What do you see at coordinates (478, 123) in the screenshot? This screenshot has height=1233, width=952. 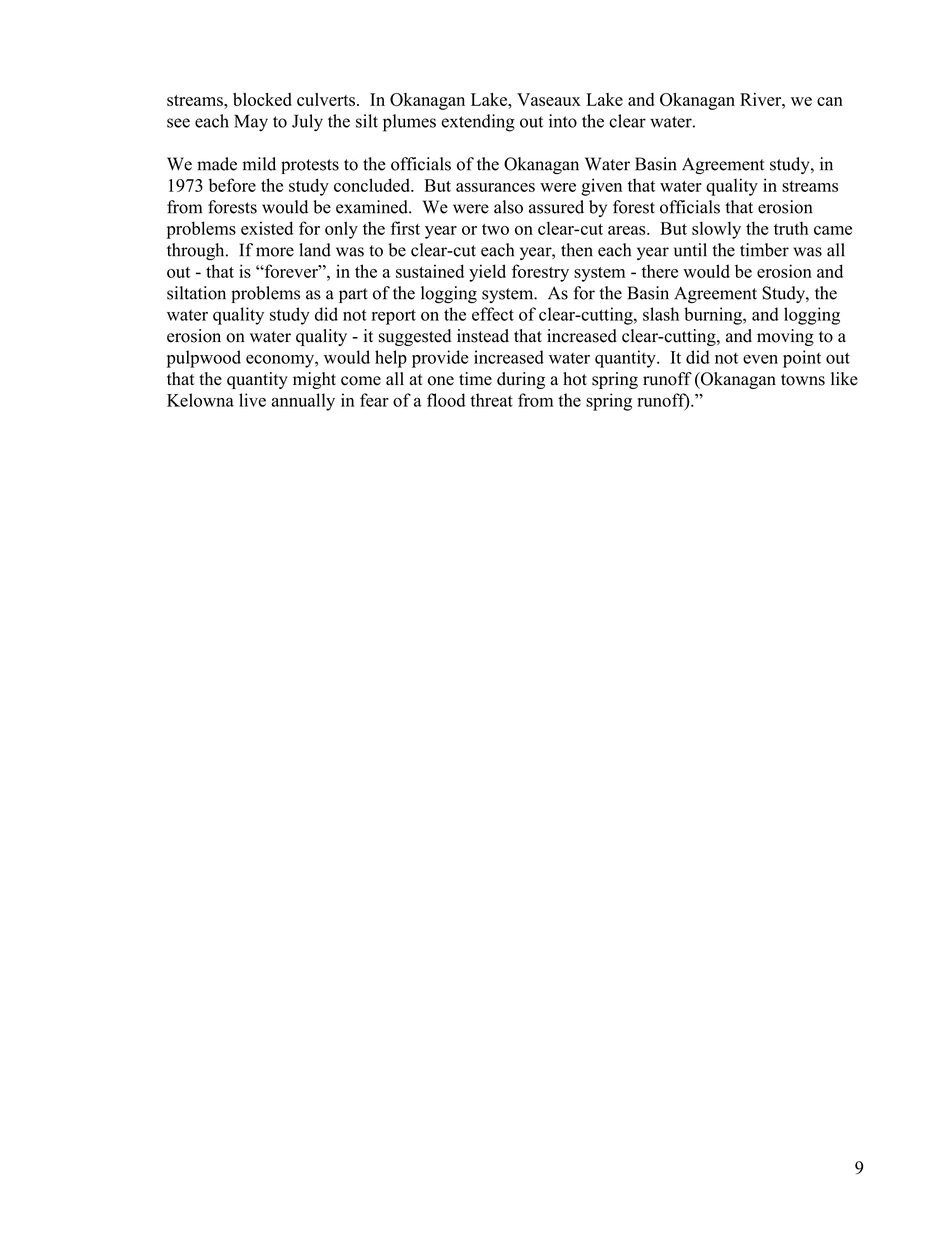 I see `extending` at bounding box center [478, 123].
